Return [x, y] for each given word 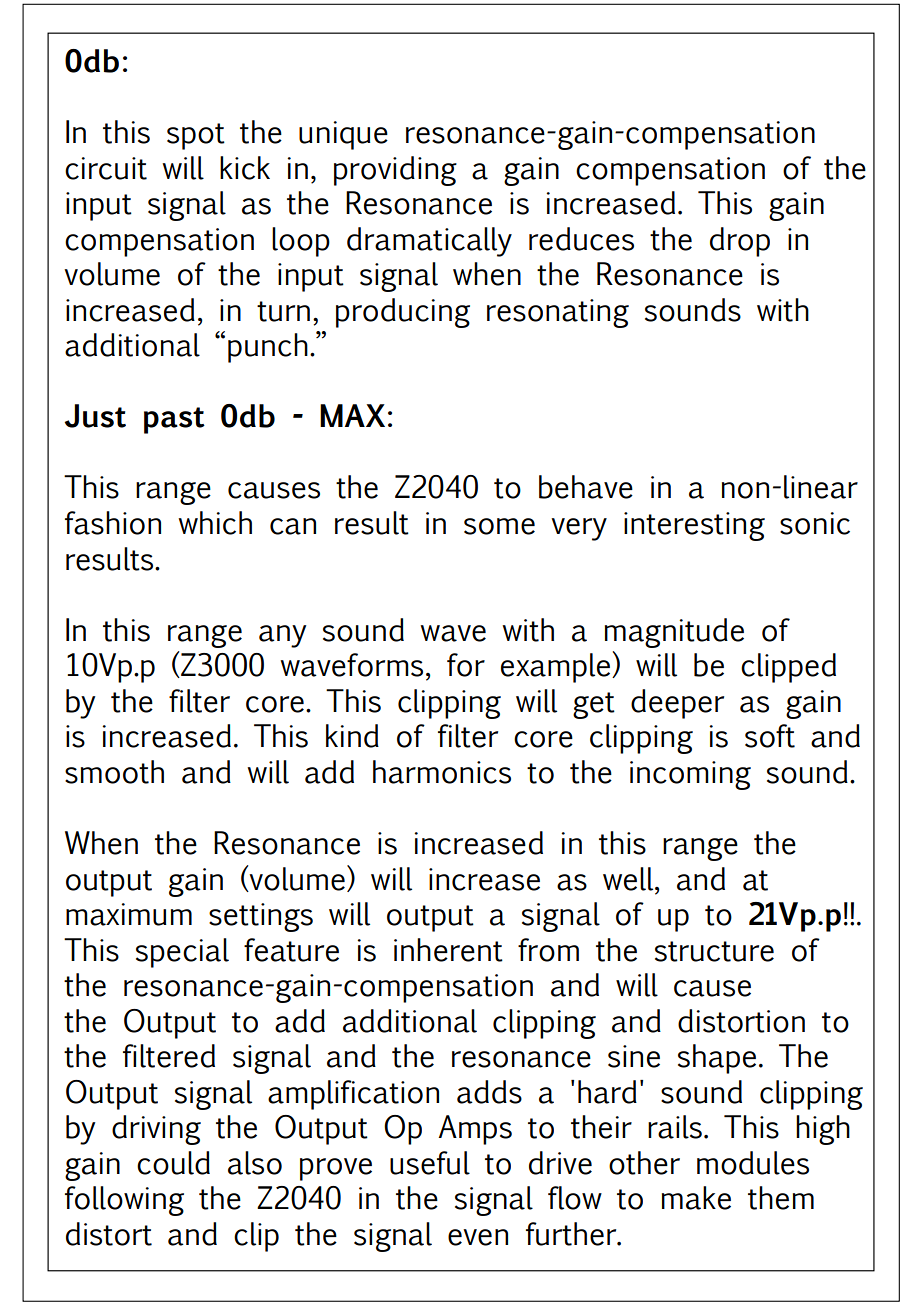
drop [740, 242]
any [282, 636]
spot [196, 136]
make [696, 1198]
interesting [694, 526]
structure [714, 951]
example [557, 668]
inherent [448, 950]
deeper [677, 704]
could [173, 1163]
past [174, 420]
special [182, 953]
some [499, 526]
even [478, 1237]
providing [395, 171]
